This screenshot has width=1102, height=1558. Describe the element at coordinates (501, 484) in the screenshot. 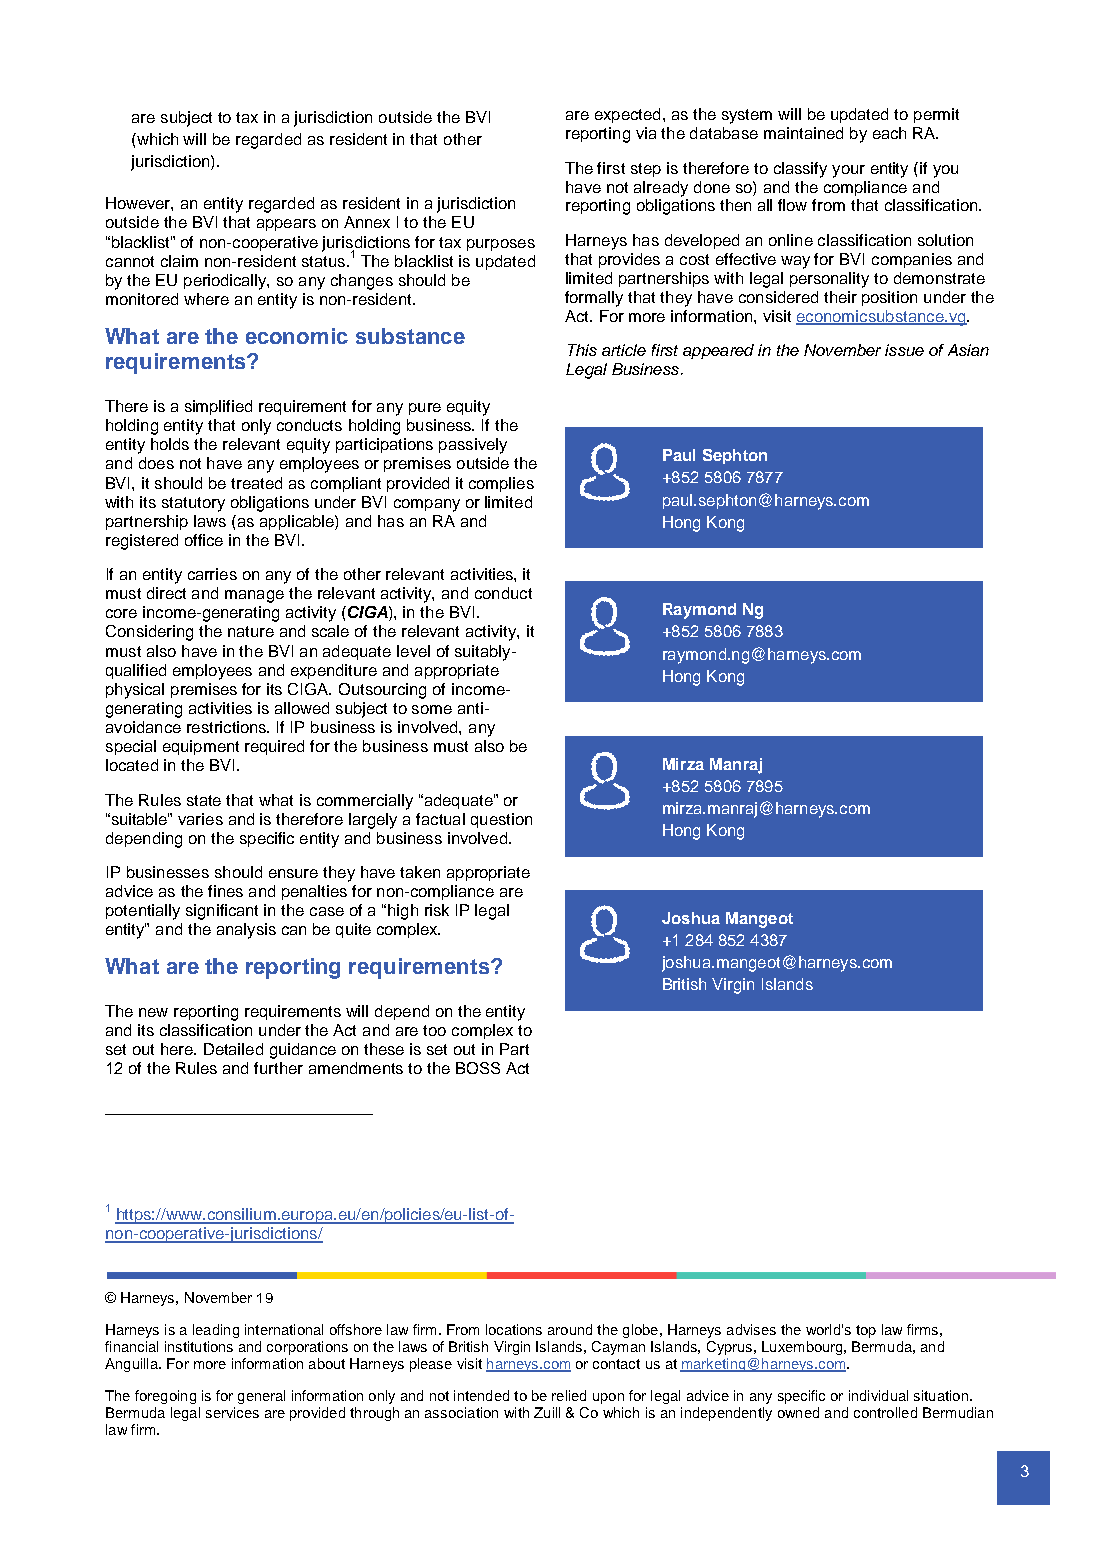

I see `complies` at that location.
